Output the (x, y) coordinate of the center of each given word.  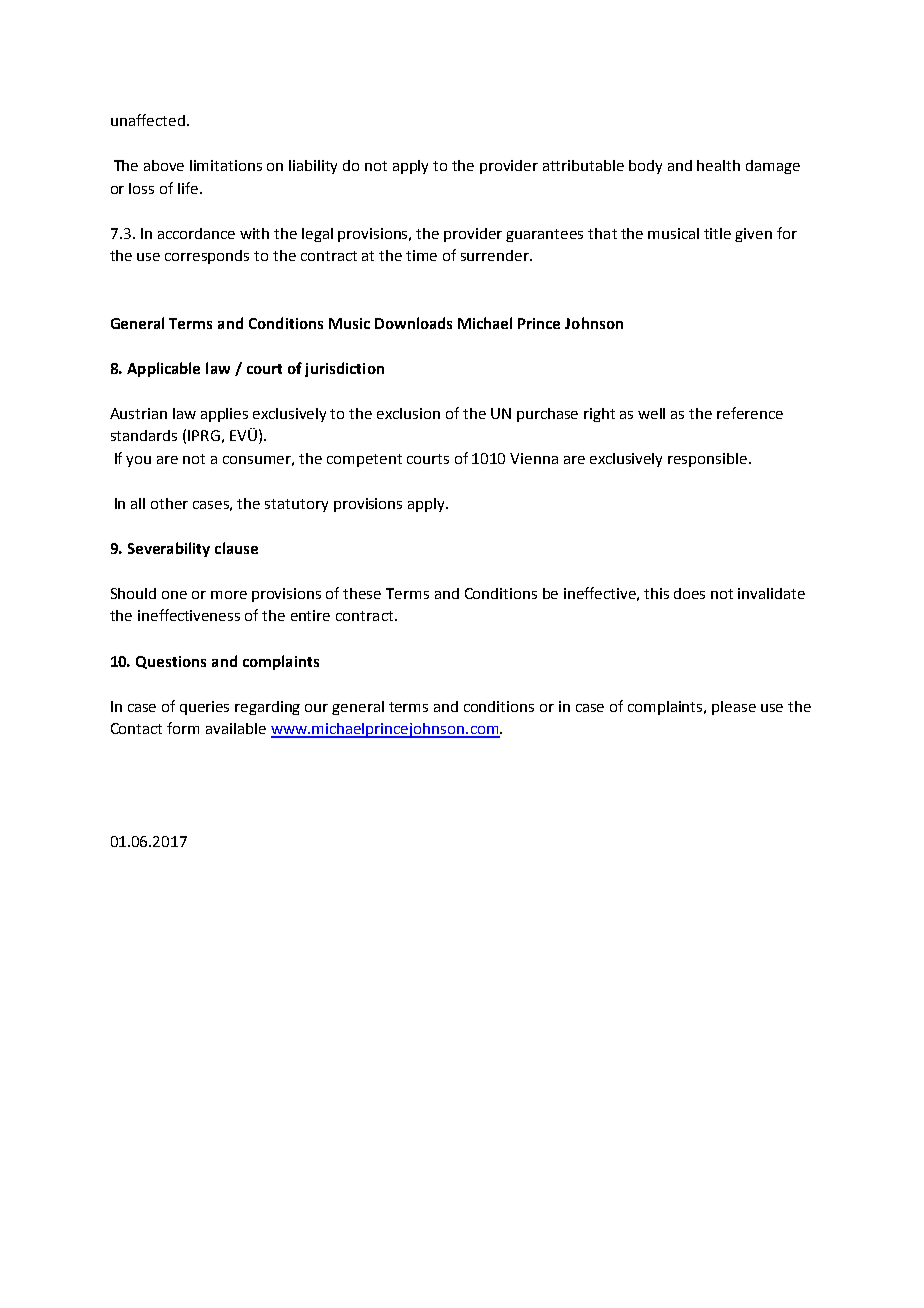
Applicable (163, 369)
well (651, 413)
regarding (267, 708)
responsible (709, 460)
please (734, 708)
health (718, 165)
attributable (583, 165)
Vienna (534, 458)
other (169, 503)
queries (204, 708)
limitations (226, 165)
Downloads (413, 323)
